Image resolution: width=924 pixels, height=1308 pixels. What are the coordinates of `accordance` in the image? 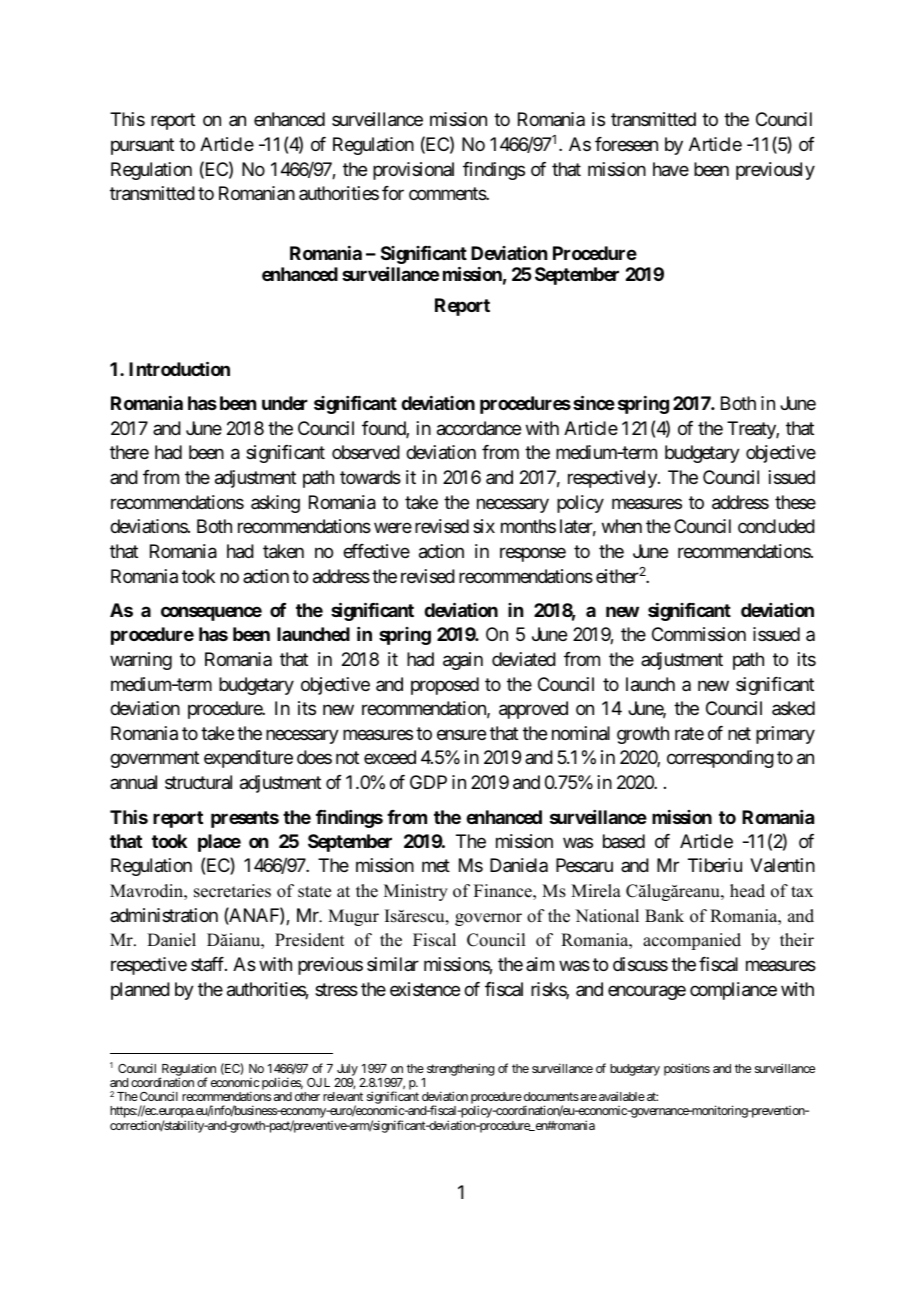 It's located at (479, 428).
